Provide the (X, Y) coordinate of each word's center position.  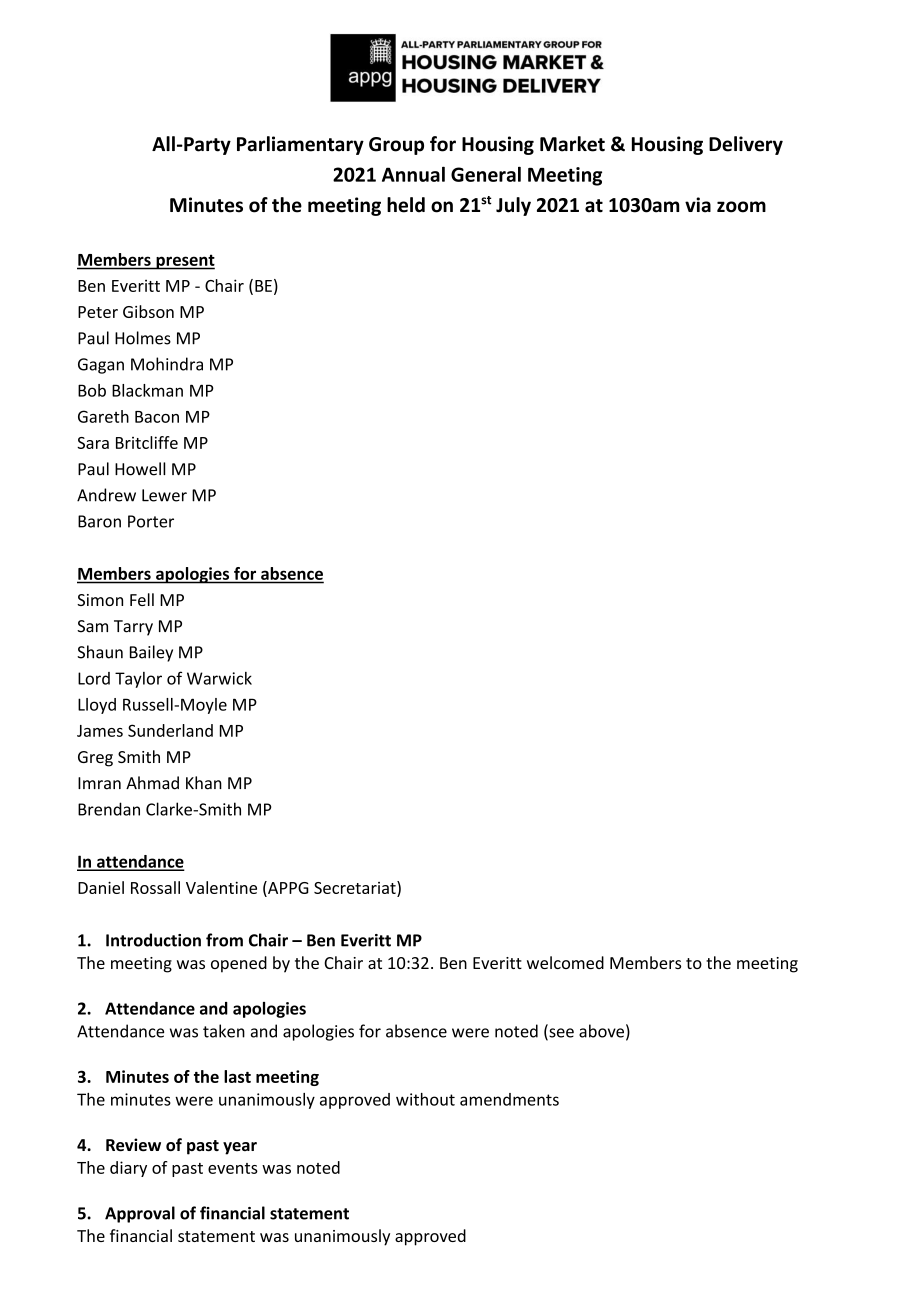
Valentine (221, 887)
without (425, 1099)
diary (128, 1169)
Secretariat (356, 887)
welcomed (565, 962)
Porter (151, 521)
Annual (413, 174)
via (698, 205)
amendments (509, 1099)
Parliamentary (300, 145)
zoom (741, 207)
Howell (140, 469)
